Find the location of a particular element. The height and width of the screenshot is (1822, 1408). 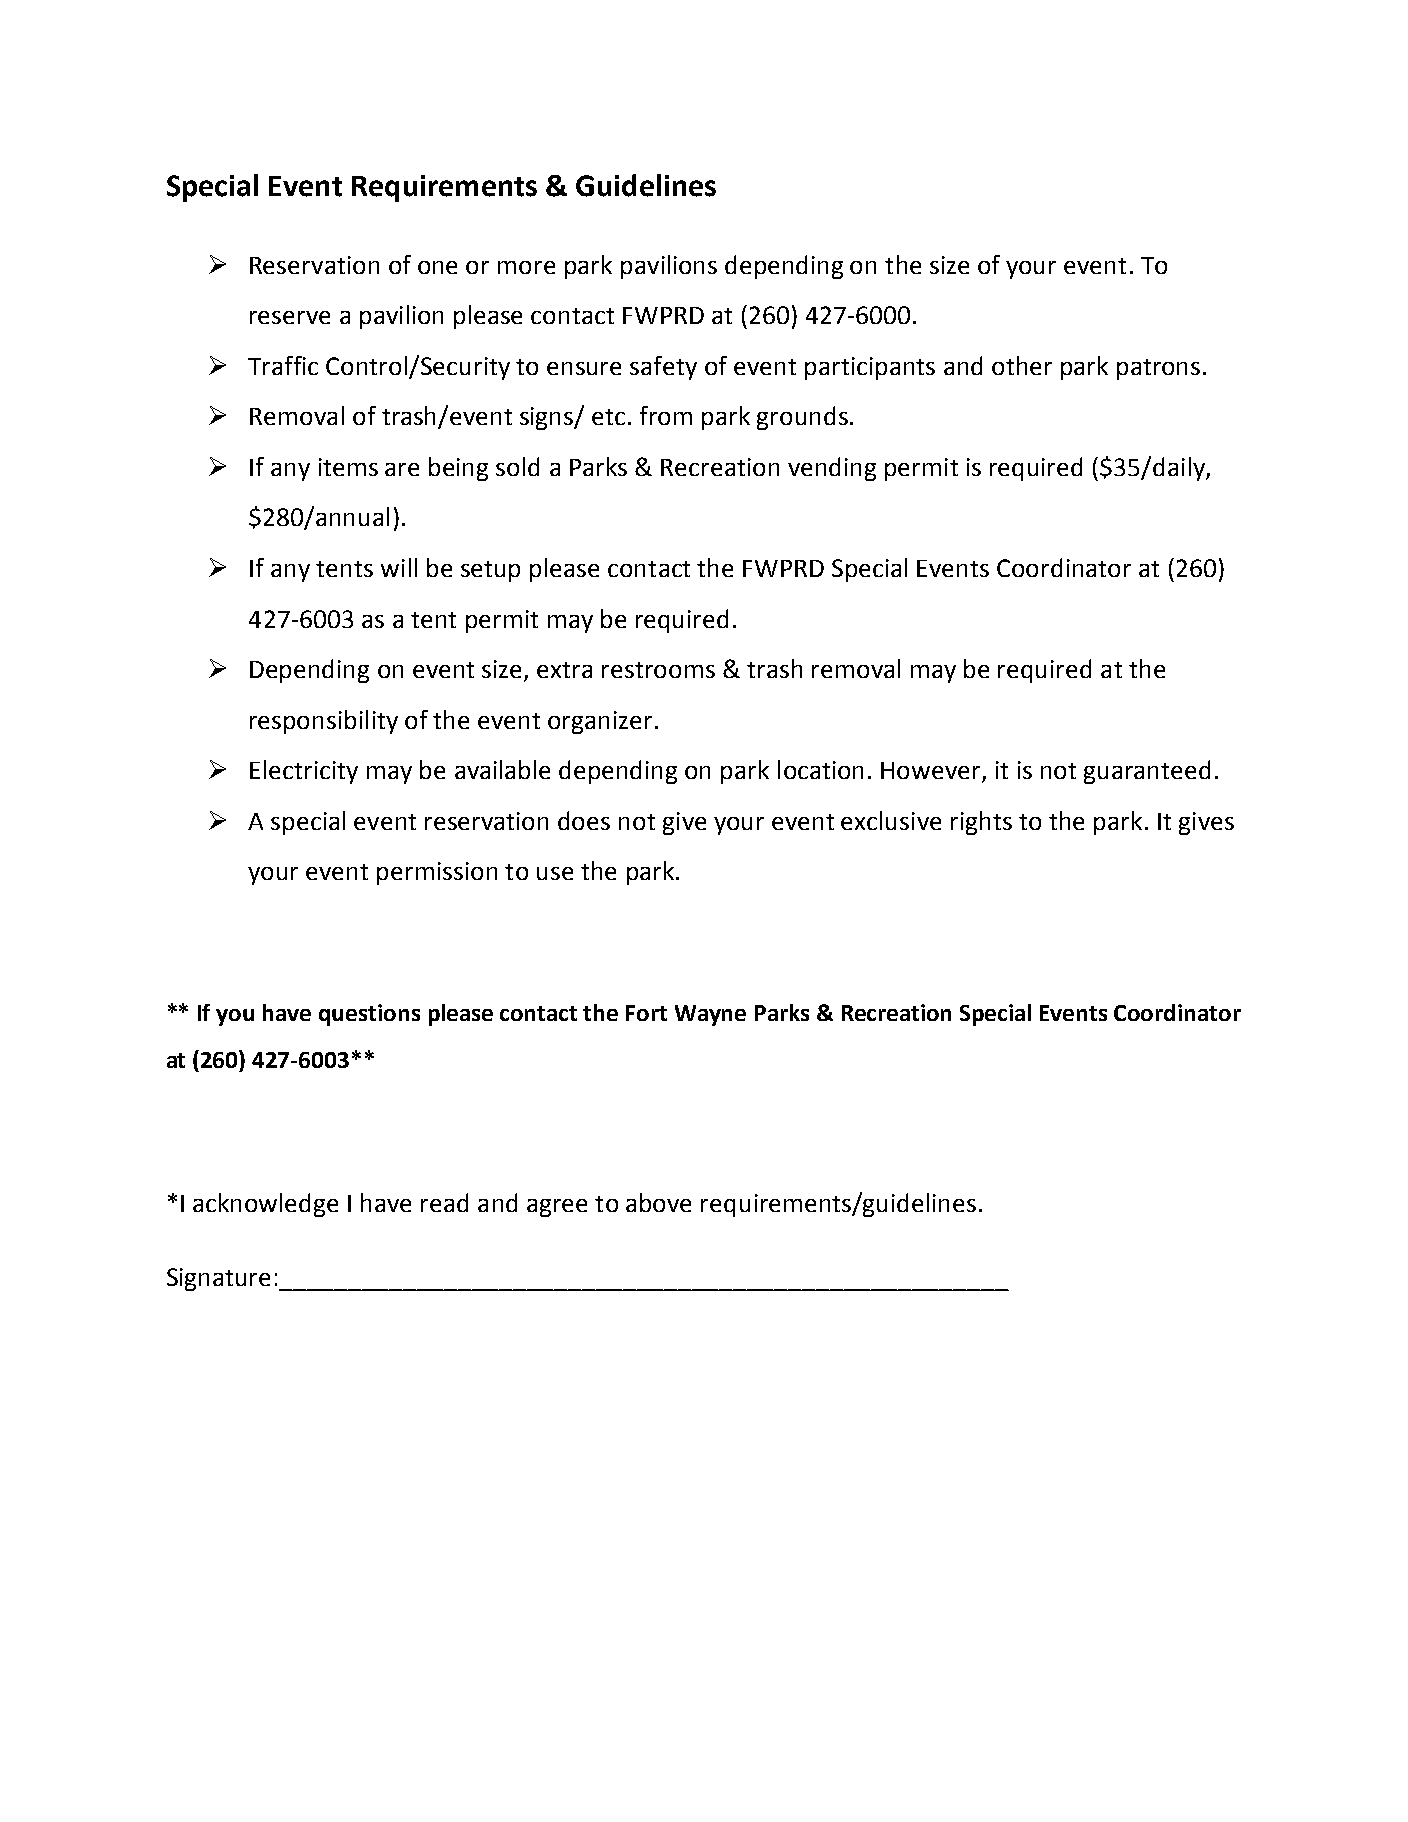

responsibility is located at coordinates (324, 722).
